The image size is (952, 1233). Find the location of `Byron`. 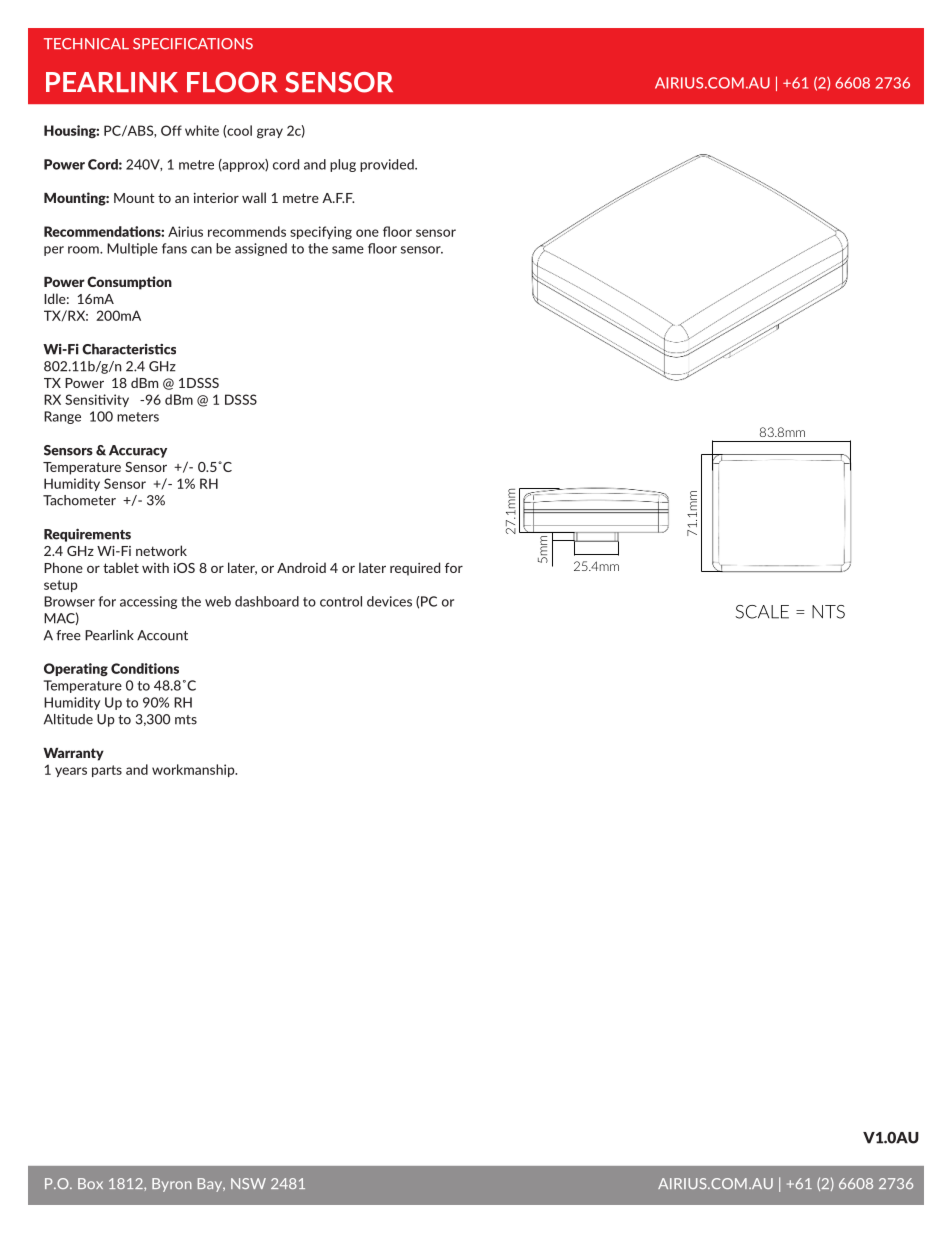

Byron is located at coordinates (172, 1185).
